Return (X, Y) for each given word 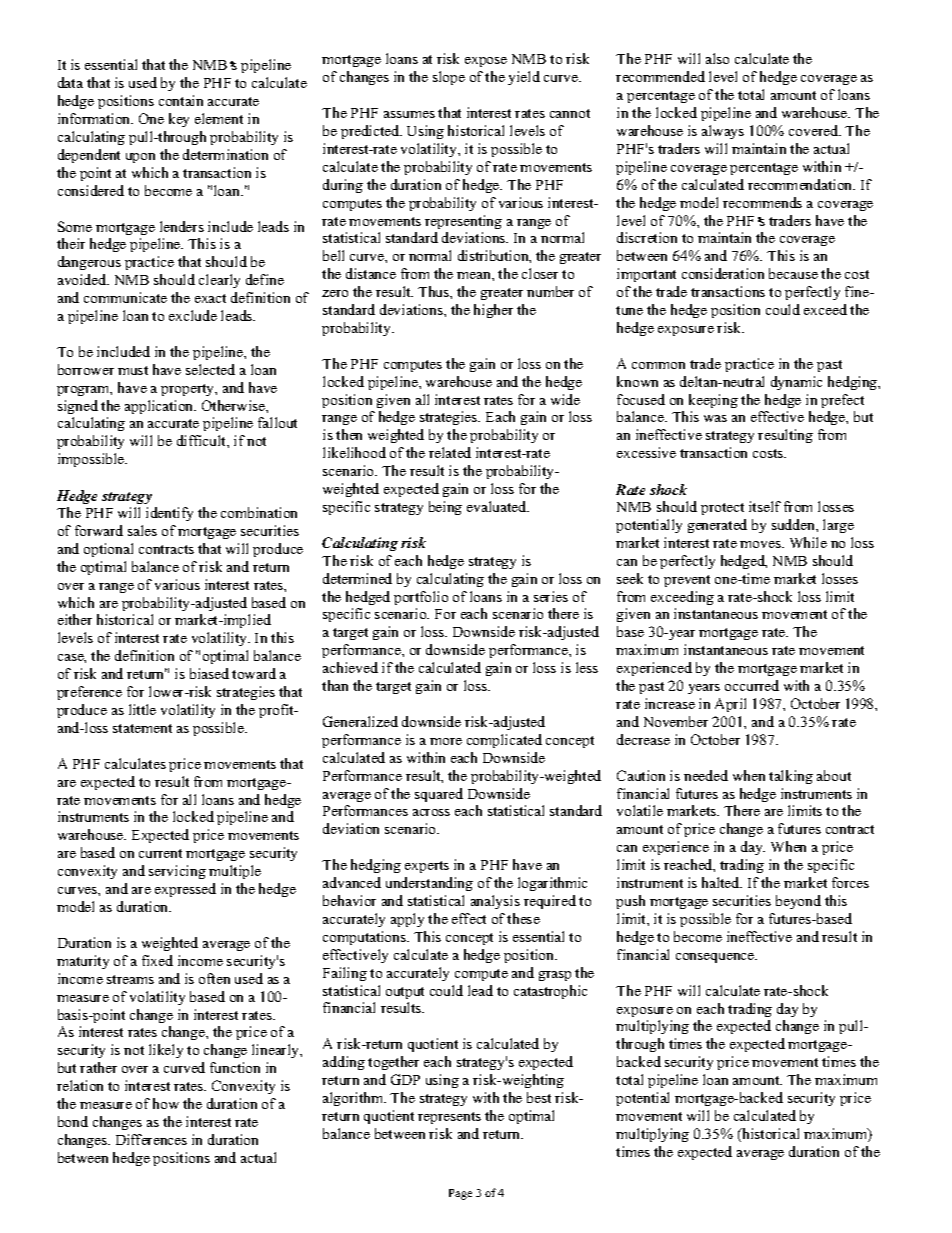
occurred (752, 685)
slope (449, 78)
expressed (185, 890)
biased (209, 673)
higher (493, 311)
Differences (151, 1139)
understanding (429, 884)
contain (181, 100)
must (133, 370)
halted (722, 882)
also (717, 58)
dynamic (796, 383)
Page (460, 1194)
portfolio (421, 598)
